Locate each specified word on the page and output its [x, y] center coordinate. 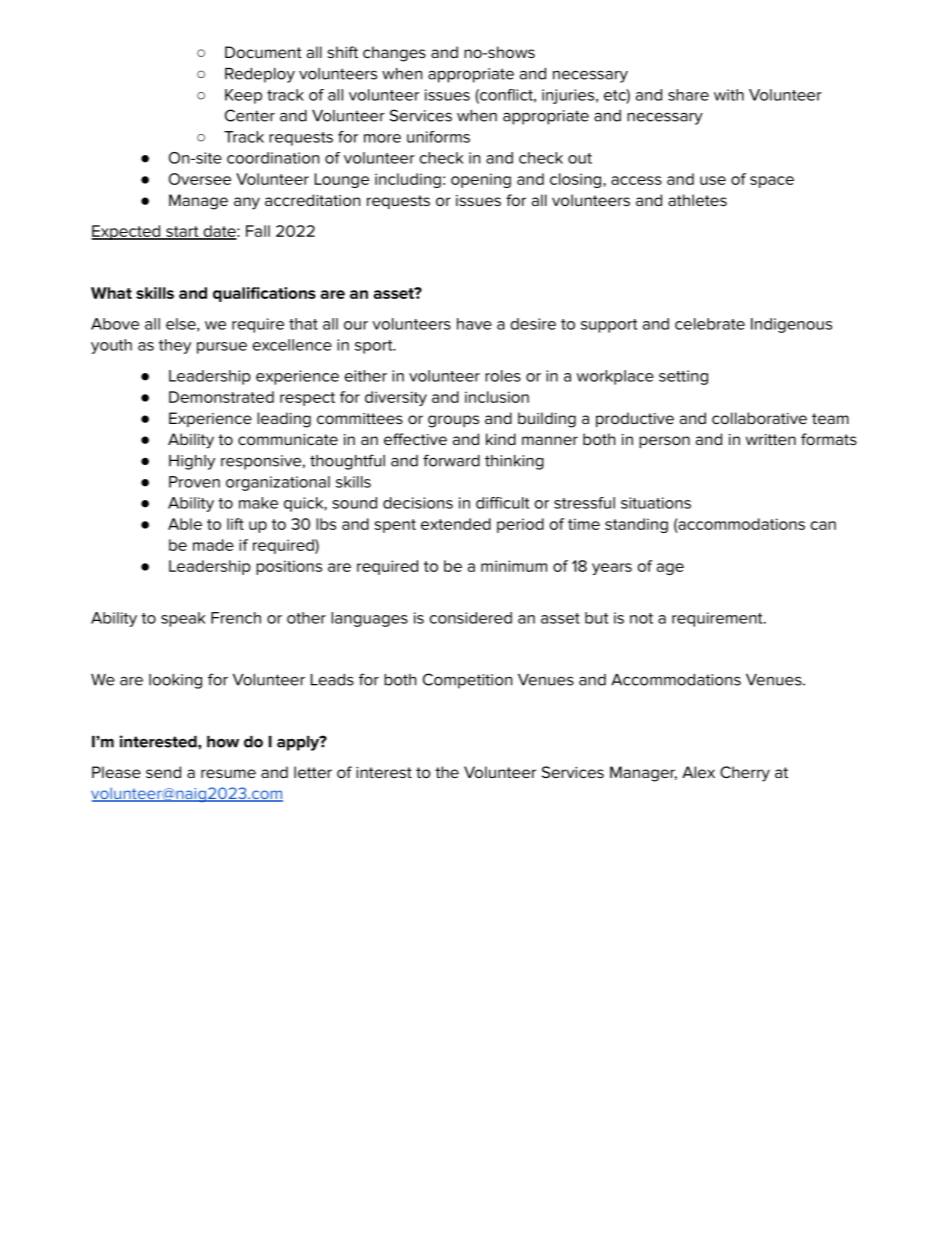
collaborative [759, 418]
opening [481, 180]
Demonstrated [221, 397]
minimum [514, 566]
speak [183, 619]
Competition [467, 681]
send [163, 772]
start [182, 233]
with [729, 95]
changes [394, 54]
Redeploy [260, 75]
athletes [697, 200]
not [641, 618]
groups [453, 421]
